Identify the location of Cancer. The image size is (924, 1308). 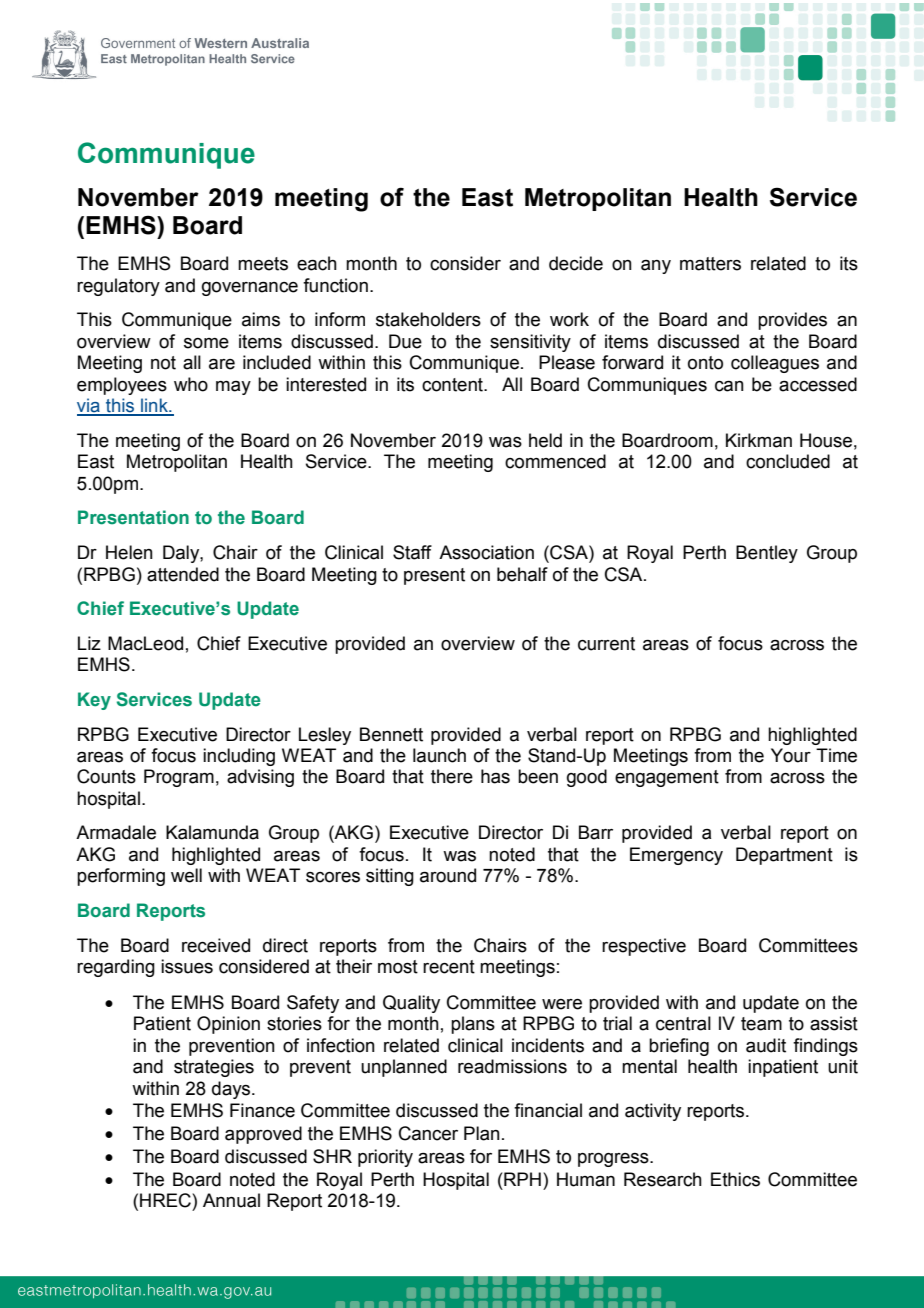
(428, 1133).
